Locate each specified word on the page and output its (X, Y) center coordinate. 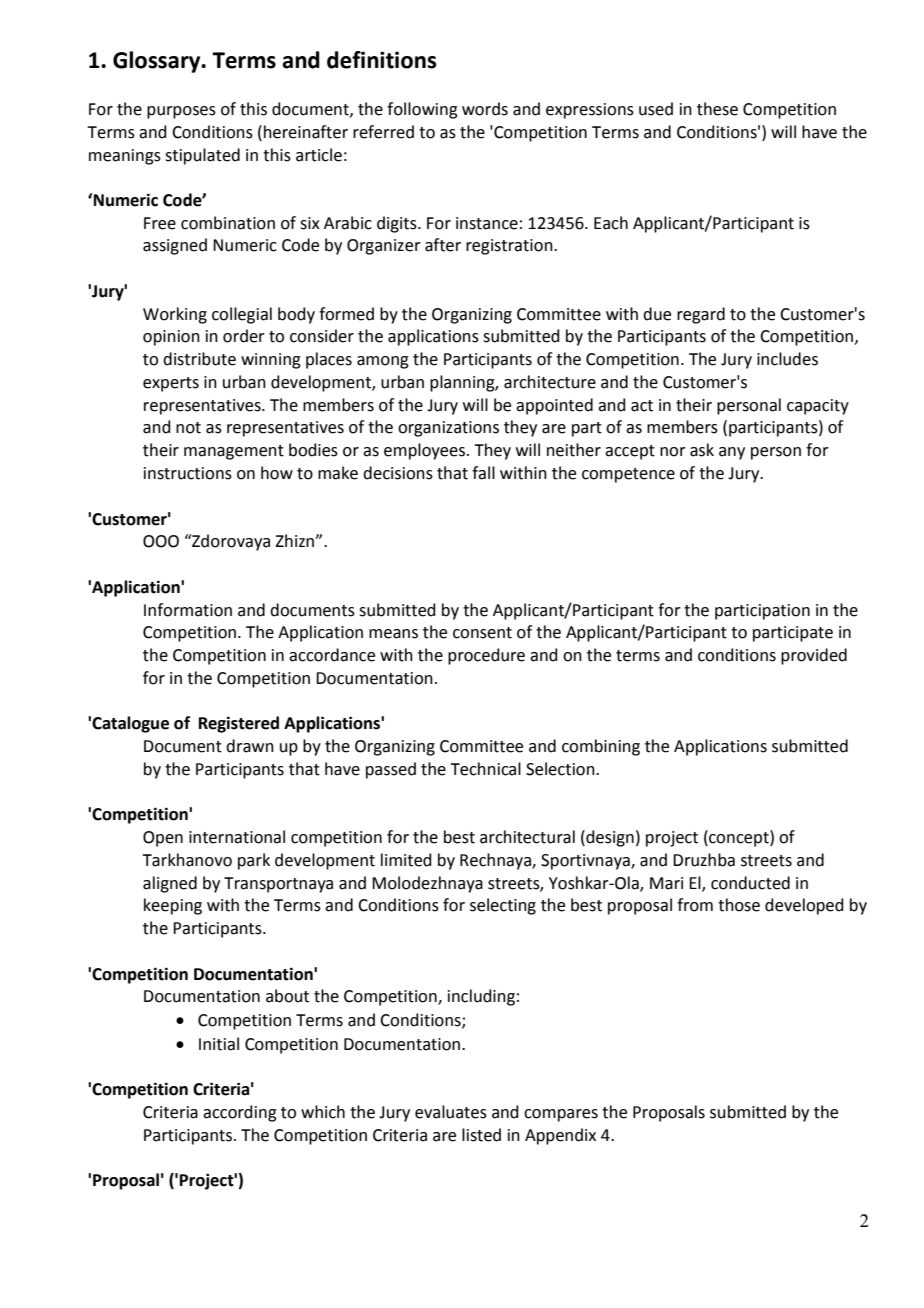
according (240, 1113)
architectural (527, 837)
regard (701, 315)
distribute (199, 359)
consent (482, 633)
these (717, 109)
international (237, 837)
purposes (181, 112)
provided (814, 656)
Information (188, 610)
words (485, 109)
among (383, 362)
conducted (750, 883)
